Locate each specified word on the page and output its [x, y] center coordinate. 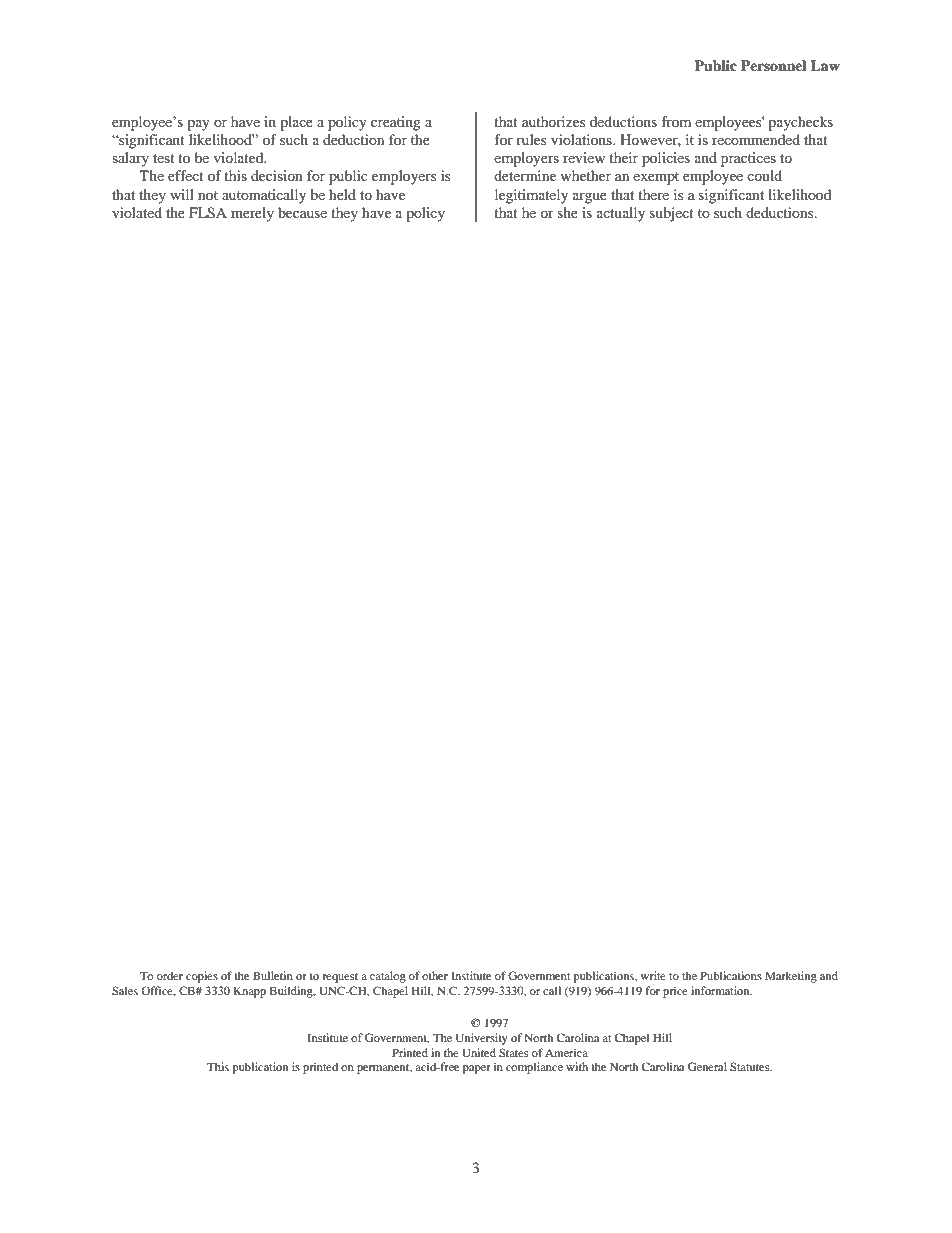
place [296, 123]
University [482, 1039]
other [435, 975]
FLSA [208, 213]
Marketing [791, 977]
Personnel [773, 65]
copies [202, 977]
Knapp [249, 992]
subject [672, 214]
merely [252, 214]
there [653, 194]
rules [531, 139]
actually [621, 214]
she [568, 212]
